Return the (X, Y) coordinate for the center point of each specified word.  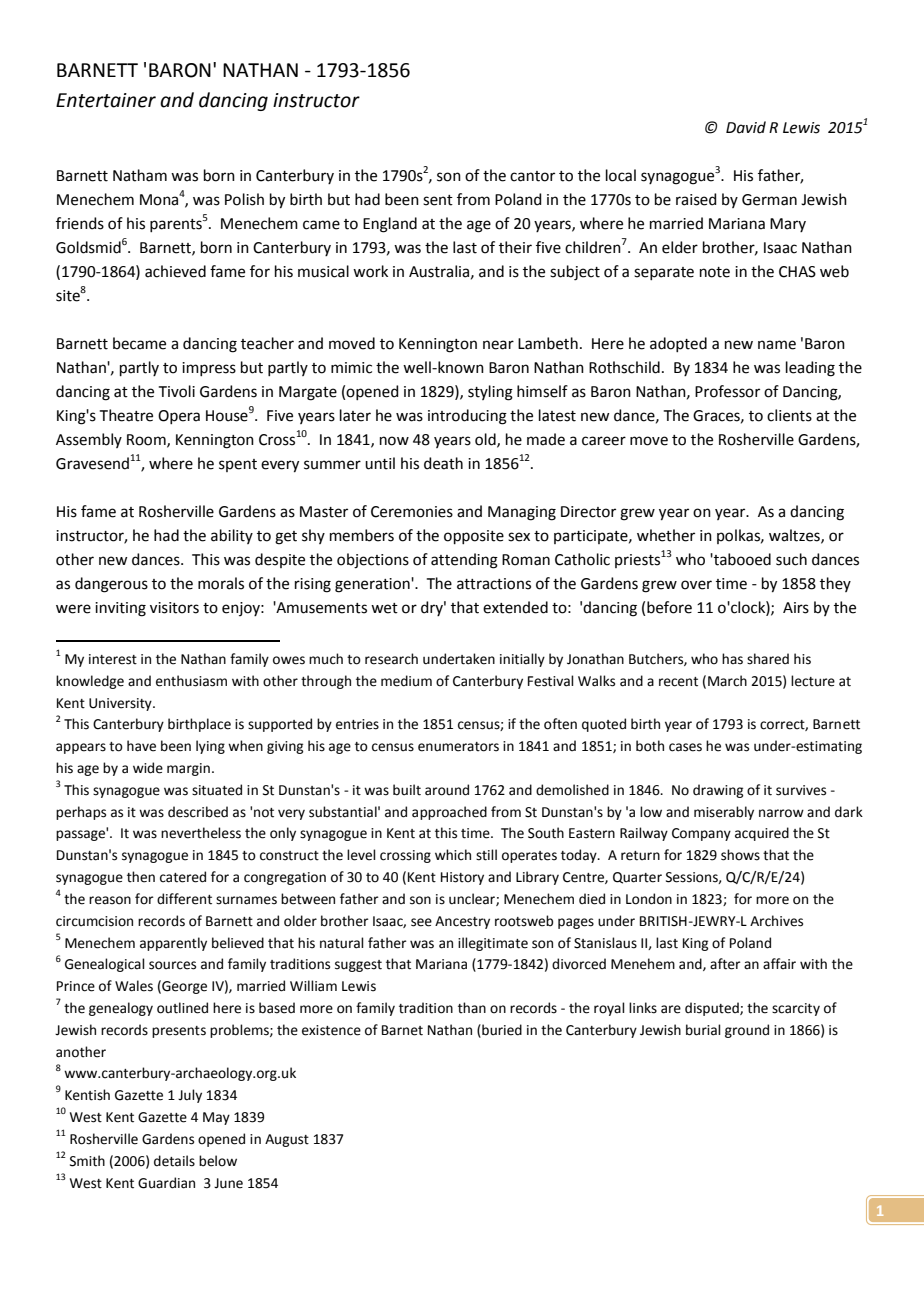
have (141, 746)
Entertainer (106, 100)
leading (810, 369)
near (498, 345)
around (447, 790)
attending (464, 561)
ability (232, 536)
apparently (173, 944)
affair (779, 963)
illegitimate (493, 944)
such (791, 559)
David (746, 127)
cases (685, 747)
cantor (532, 176)
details (174, 1161)
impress (209, 369)
